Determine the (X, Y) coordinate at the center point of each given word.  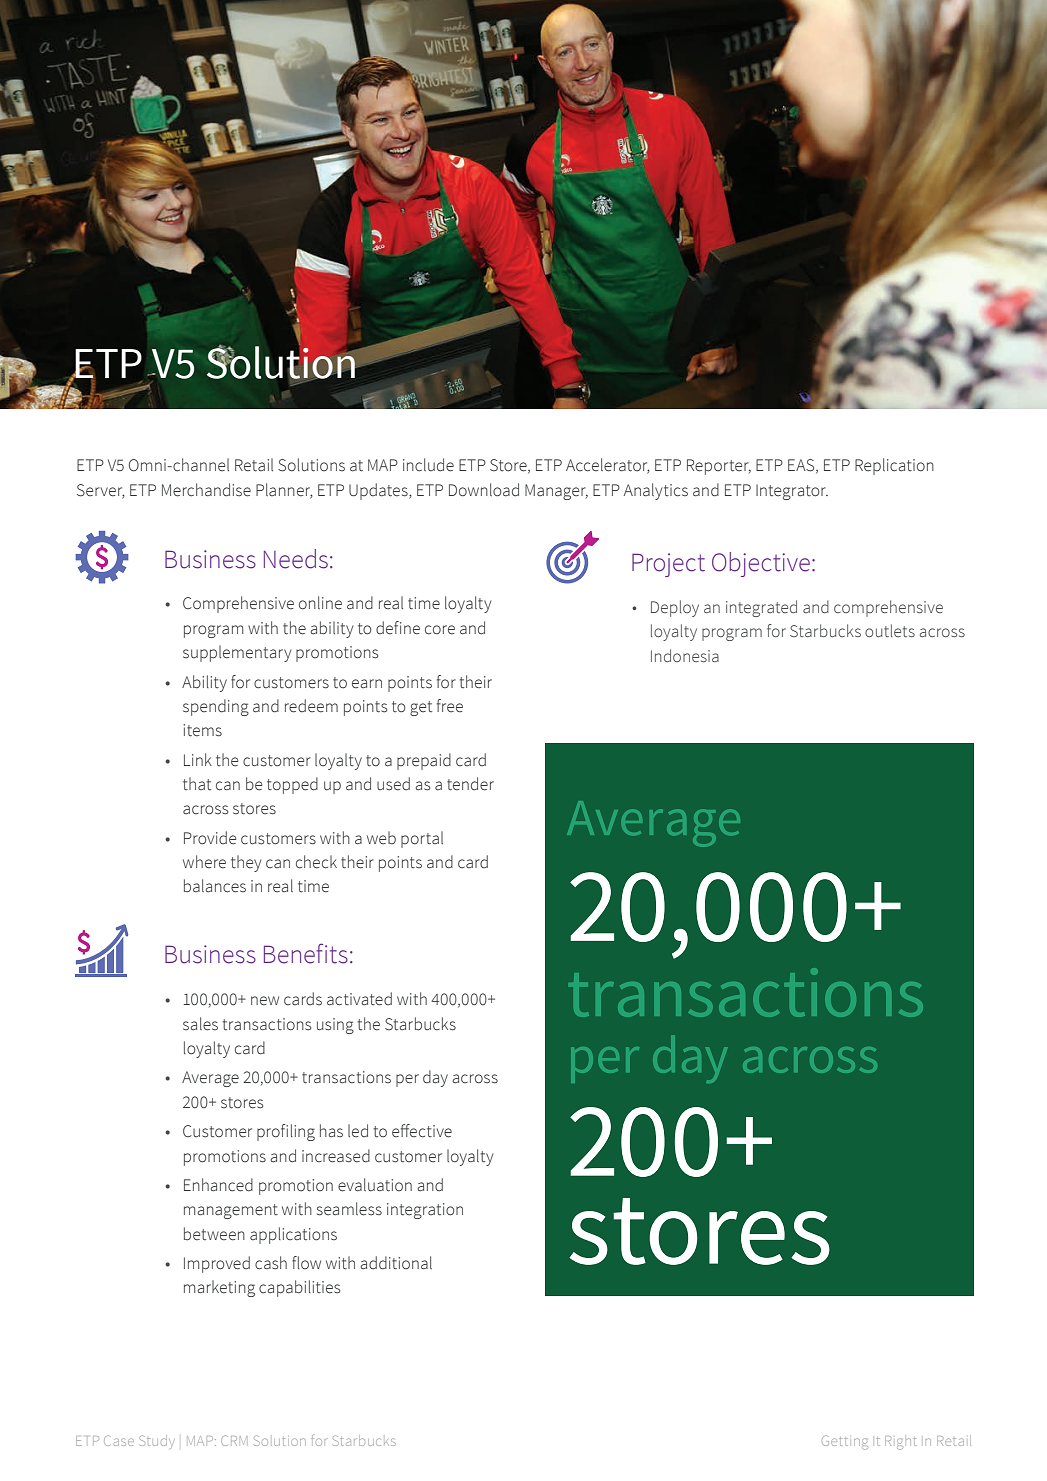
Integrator (792, 492)
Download (484, 490)
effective (422, 1131)
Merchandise (206, 490)
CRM (234, 1440)
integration (425, 1211)
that (197, 783)
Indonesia (685, 655)
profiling (286, 1132)
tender (470, 784)
